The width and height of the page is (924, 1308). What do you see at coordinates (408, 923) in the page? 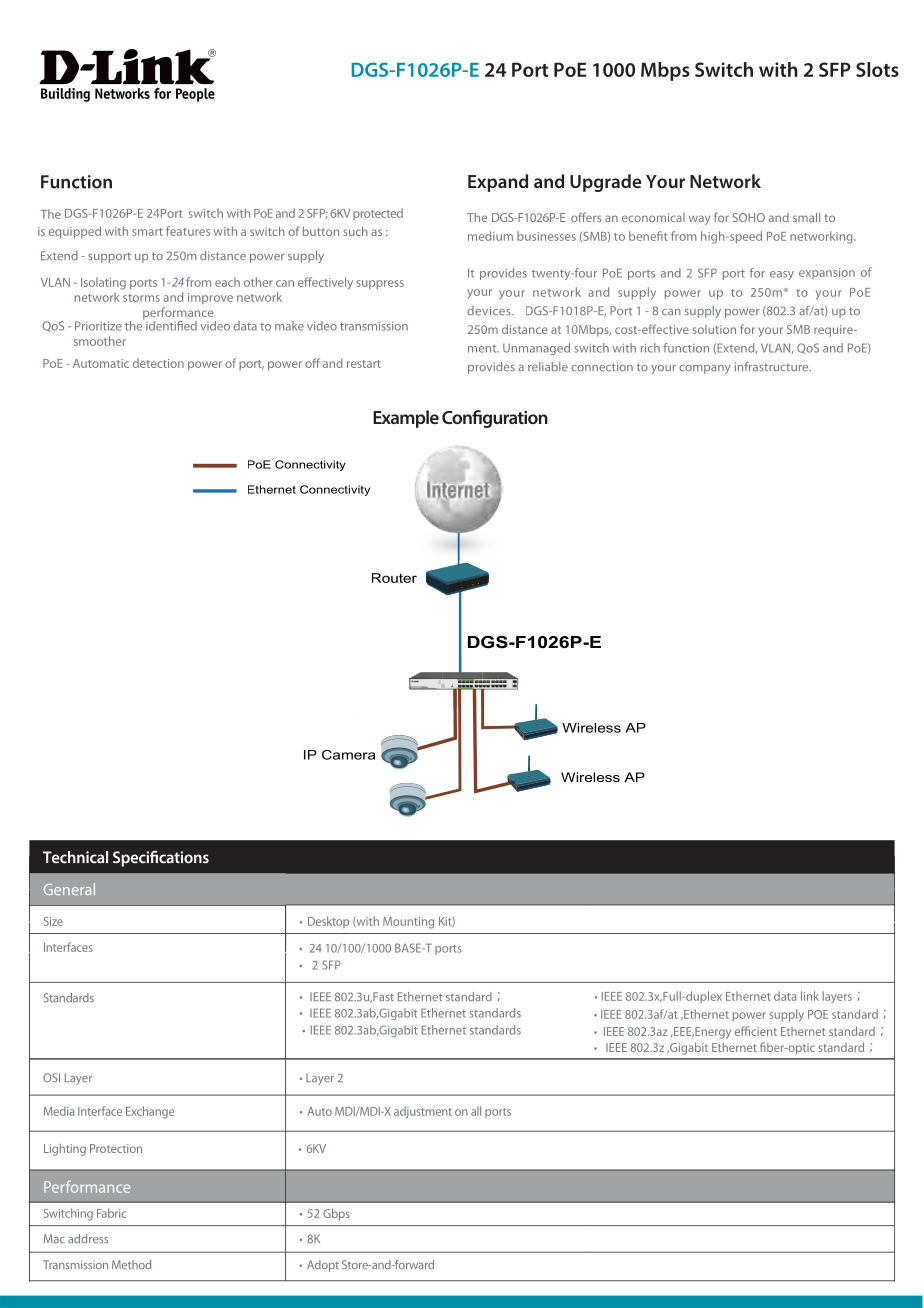
I see `Mounting` at bounding box center [408, 923].
